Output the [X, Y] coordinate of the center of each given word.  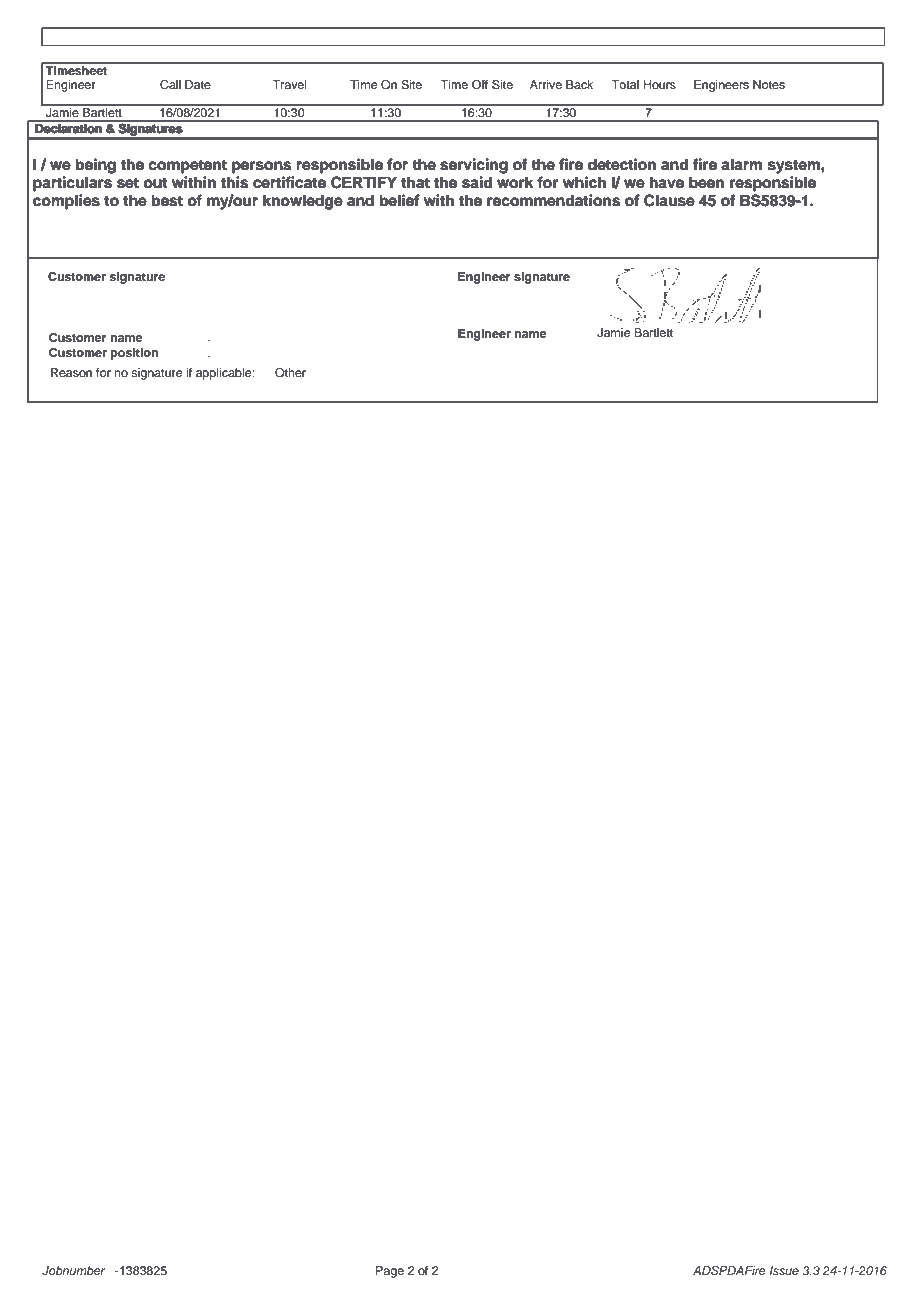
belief [400, 200]
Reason [71, 372]
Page [390, 1272]
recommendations [553, 200]
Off [480, 85]
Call [170, 85]
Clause [669, 200]
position [134, 354]
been [706, 182]
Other [290, 373]
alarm [741, 164]
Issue [784, 1270]
